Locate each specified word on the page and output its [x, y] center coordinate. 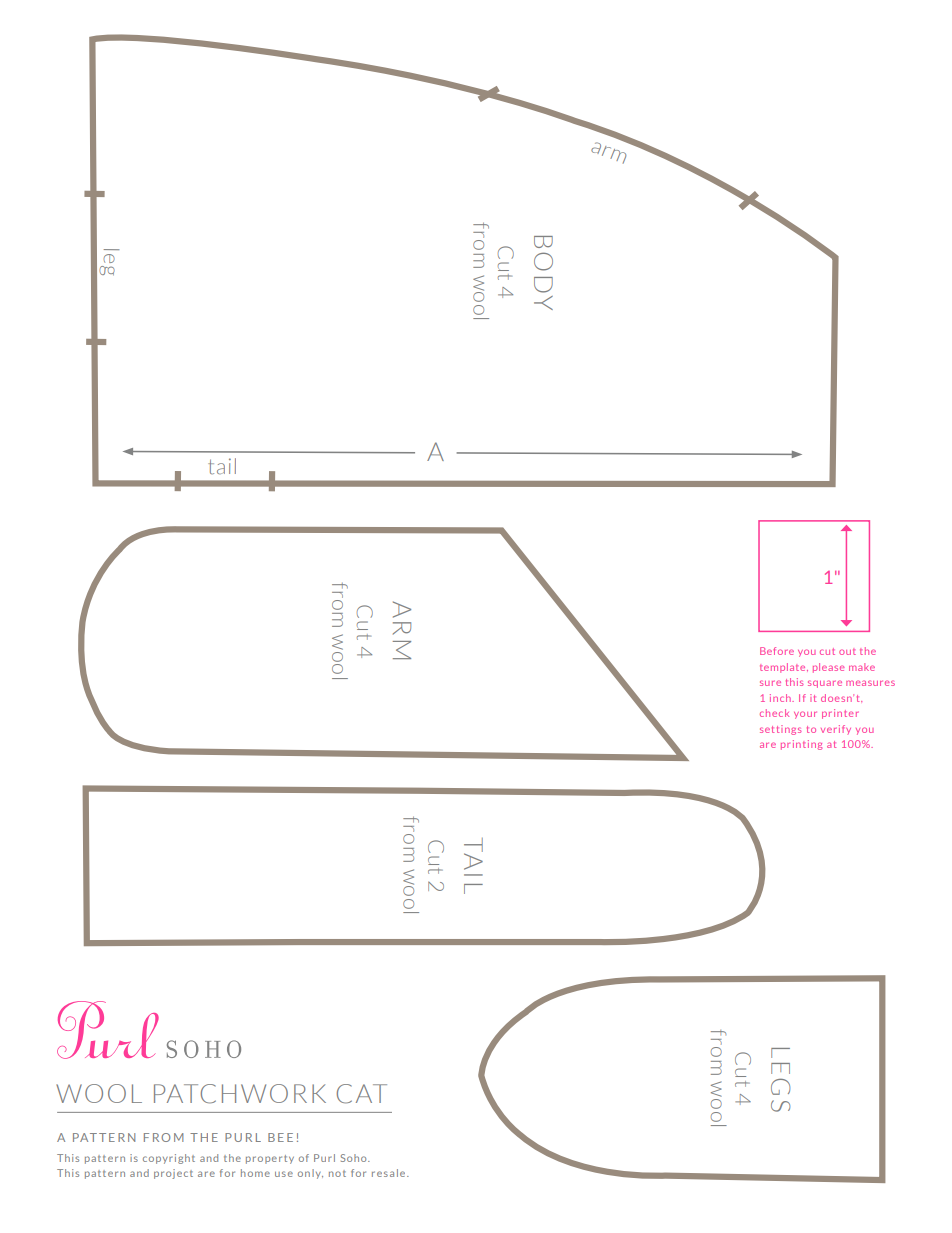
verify [836, 730]
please [828, 668]
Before [777, 651]
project [173, 1174]
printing [801, 745]
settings [781, 730]
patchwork [240, 1094]
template [784, 668]
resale [390, 1173]
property [270, 1159]
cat [362, 1094]
